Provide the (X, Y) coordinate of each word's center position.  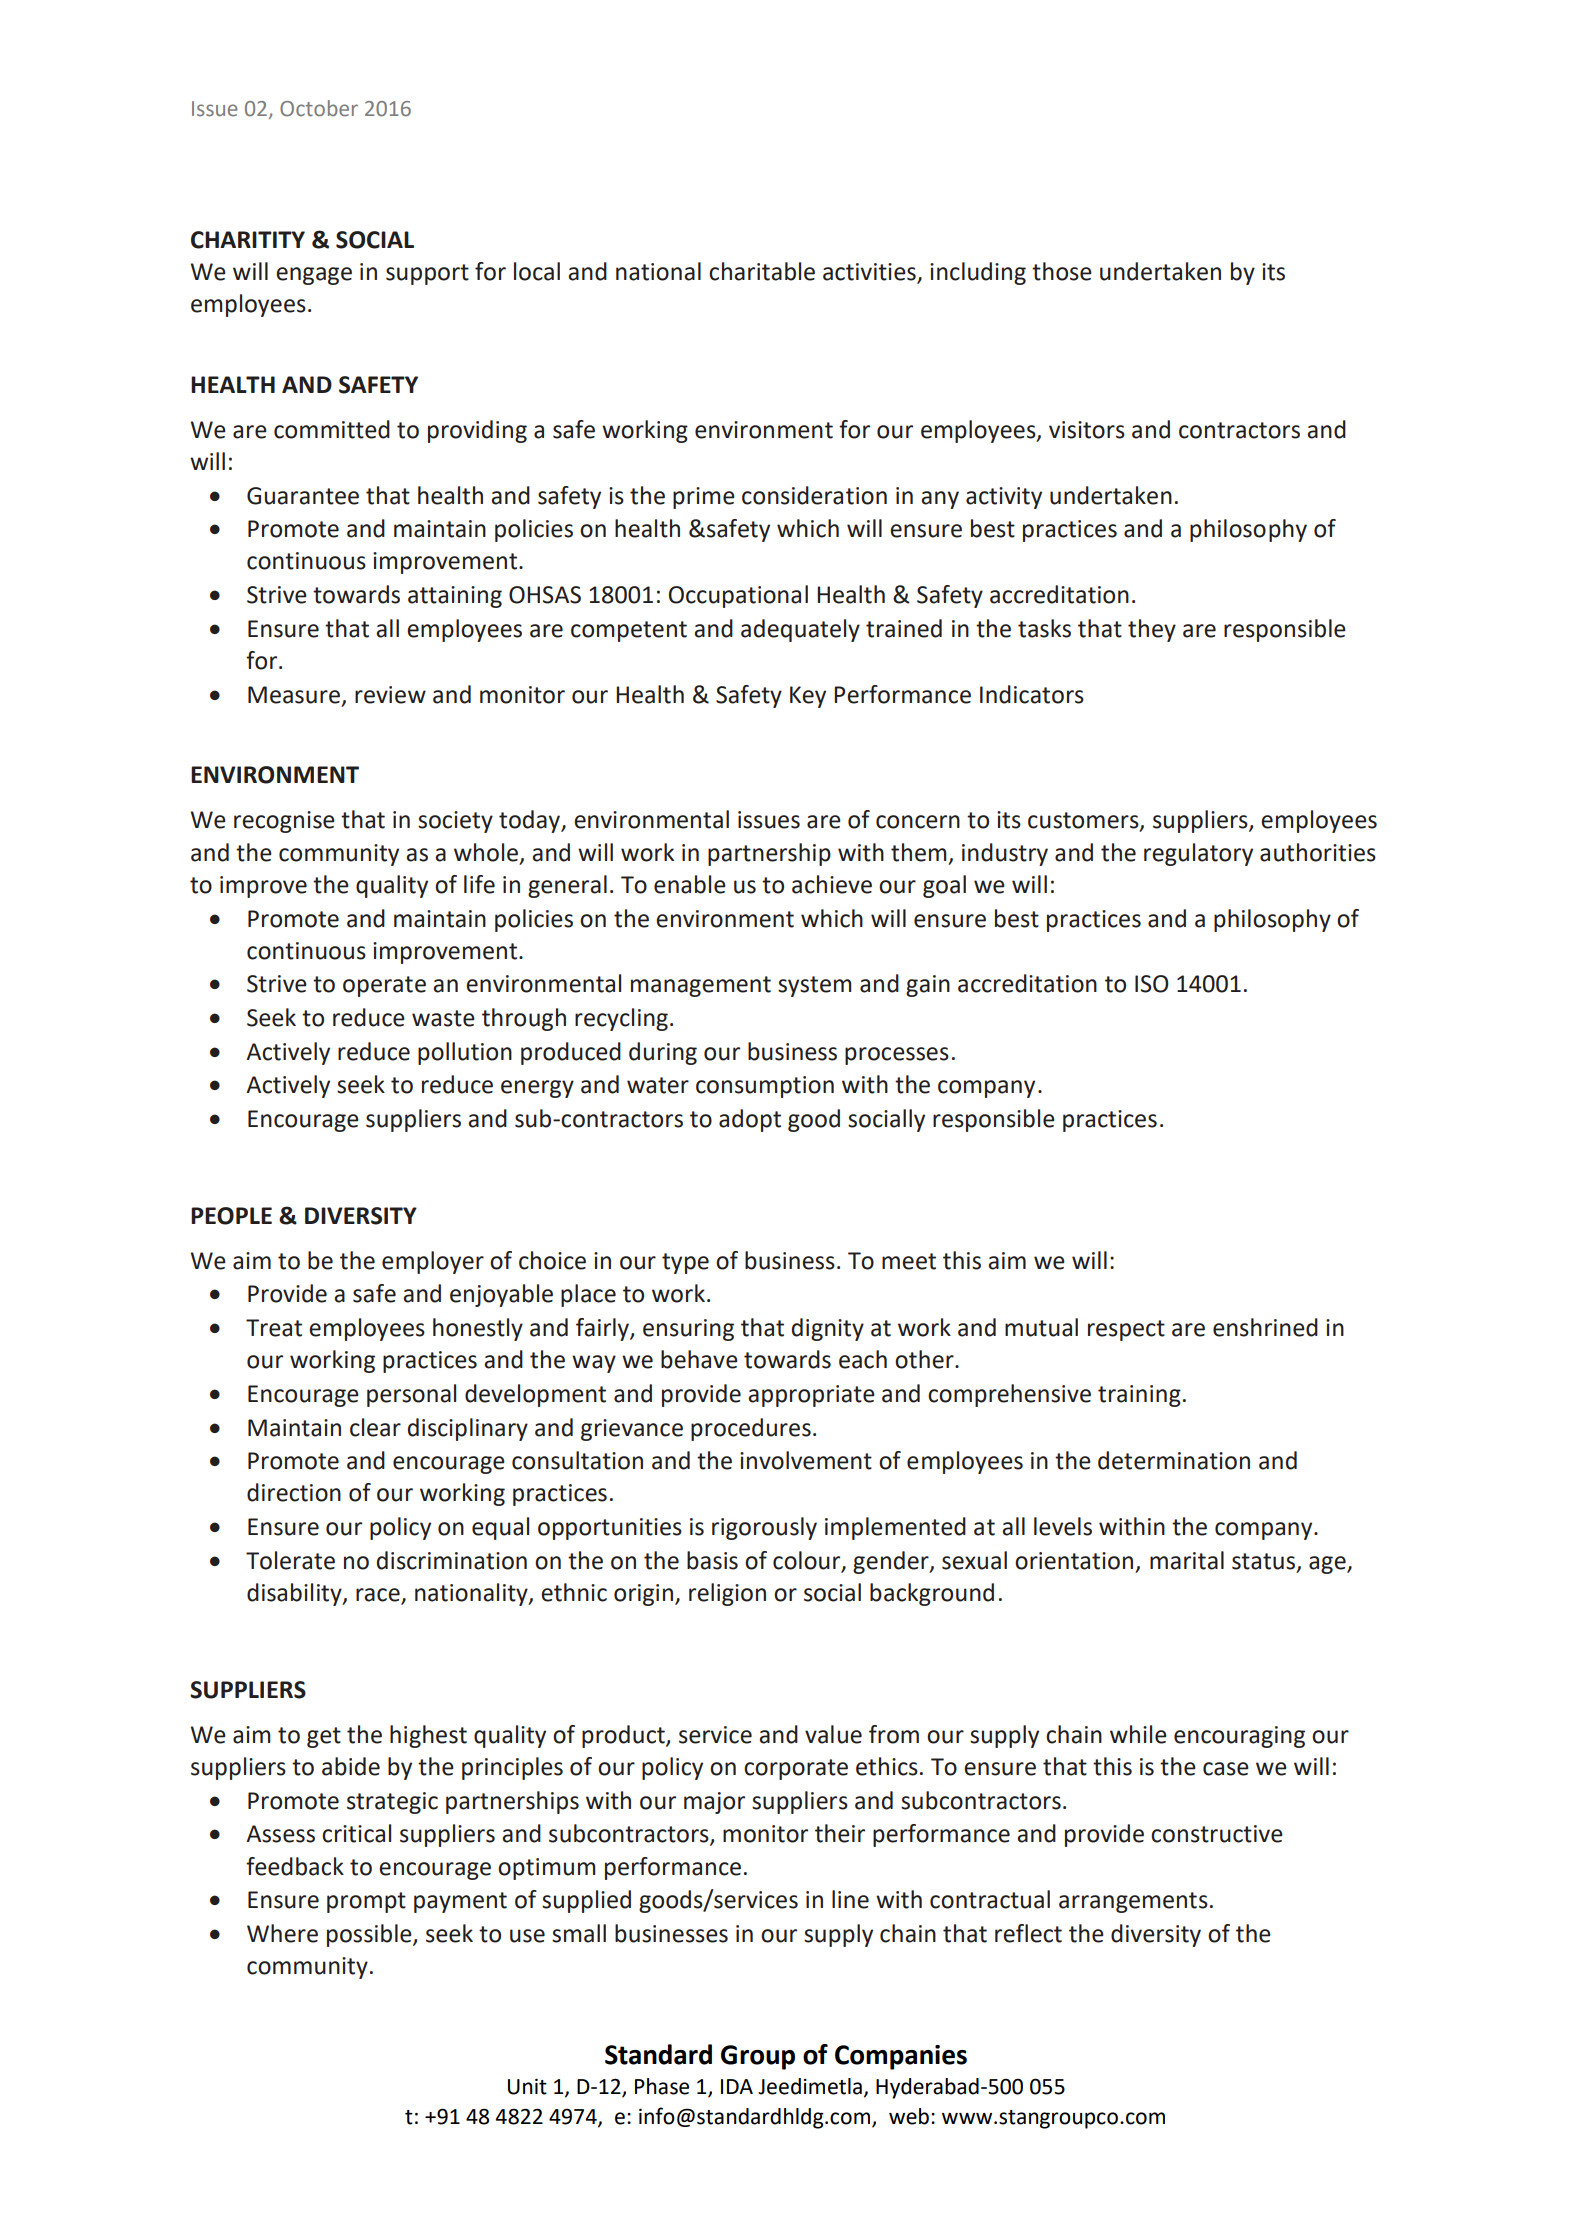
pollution (465, 1053)
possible (370, 1935)
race (379, 1596)
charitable (762, 271)
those (1062, 271)
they (1152, 630)
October (319, 108)
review (390, 695)
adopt (750, 1120)
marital (1187, 1560)
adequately (800, 630)
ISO (1152, 984)
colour (808, 1561)
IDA (737, 2086)
